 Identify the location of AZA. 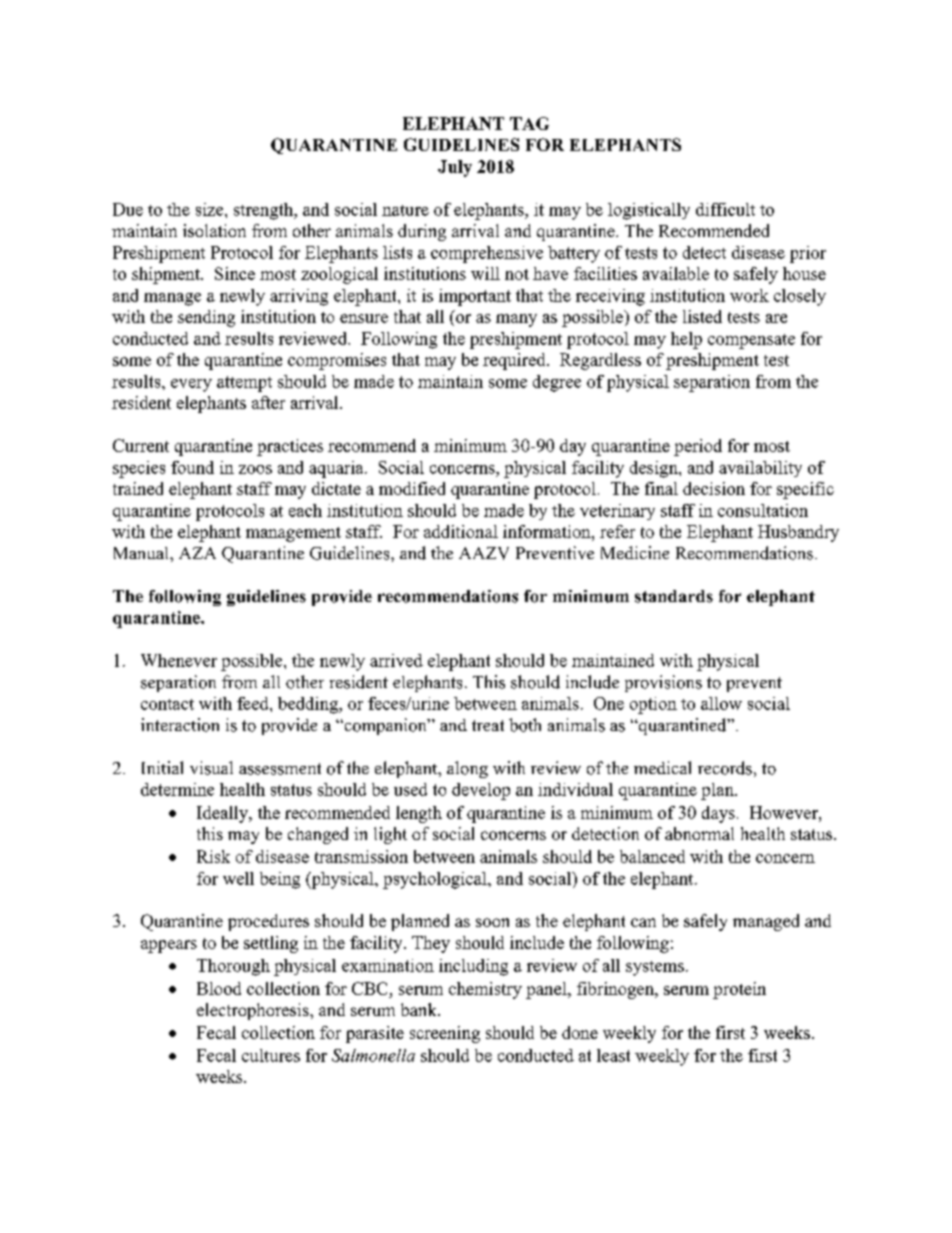
(197, 553).
